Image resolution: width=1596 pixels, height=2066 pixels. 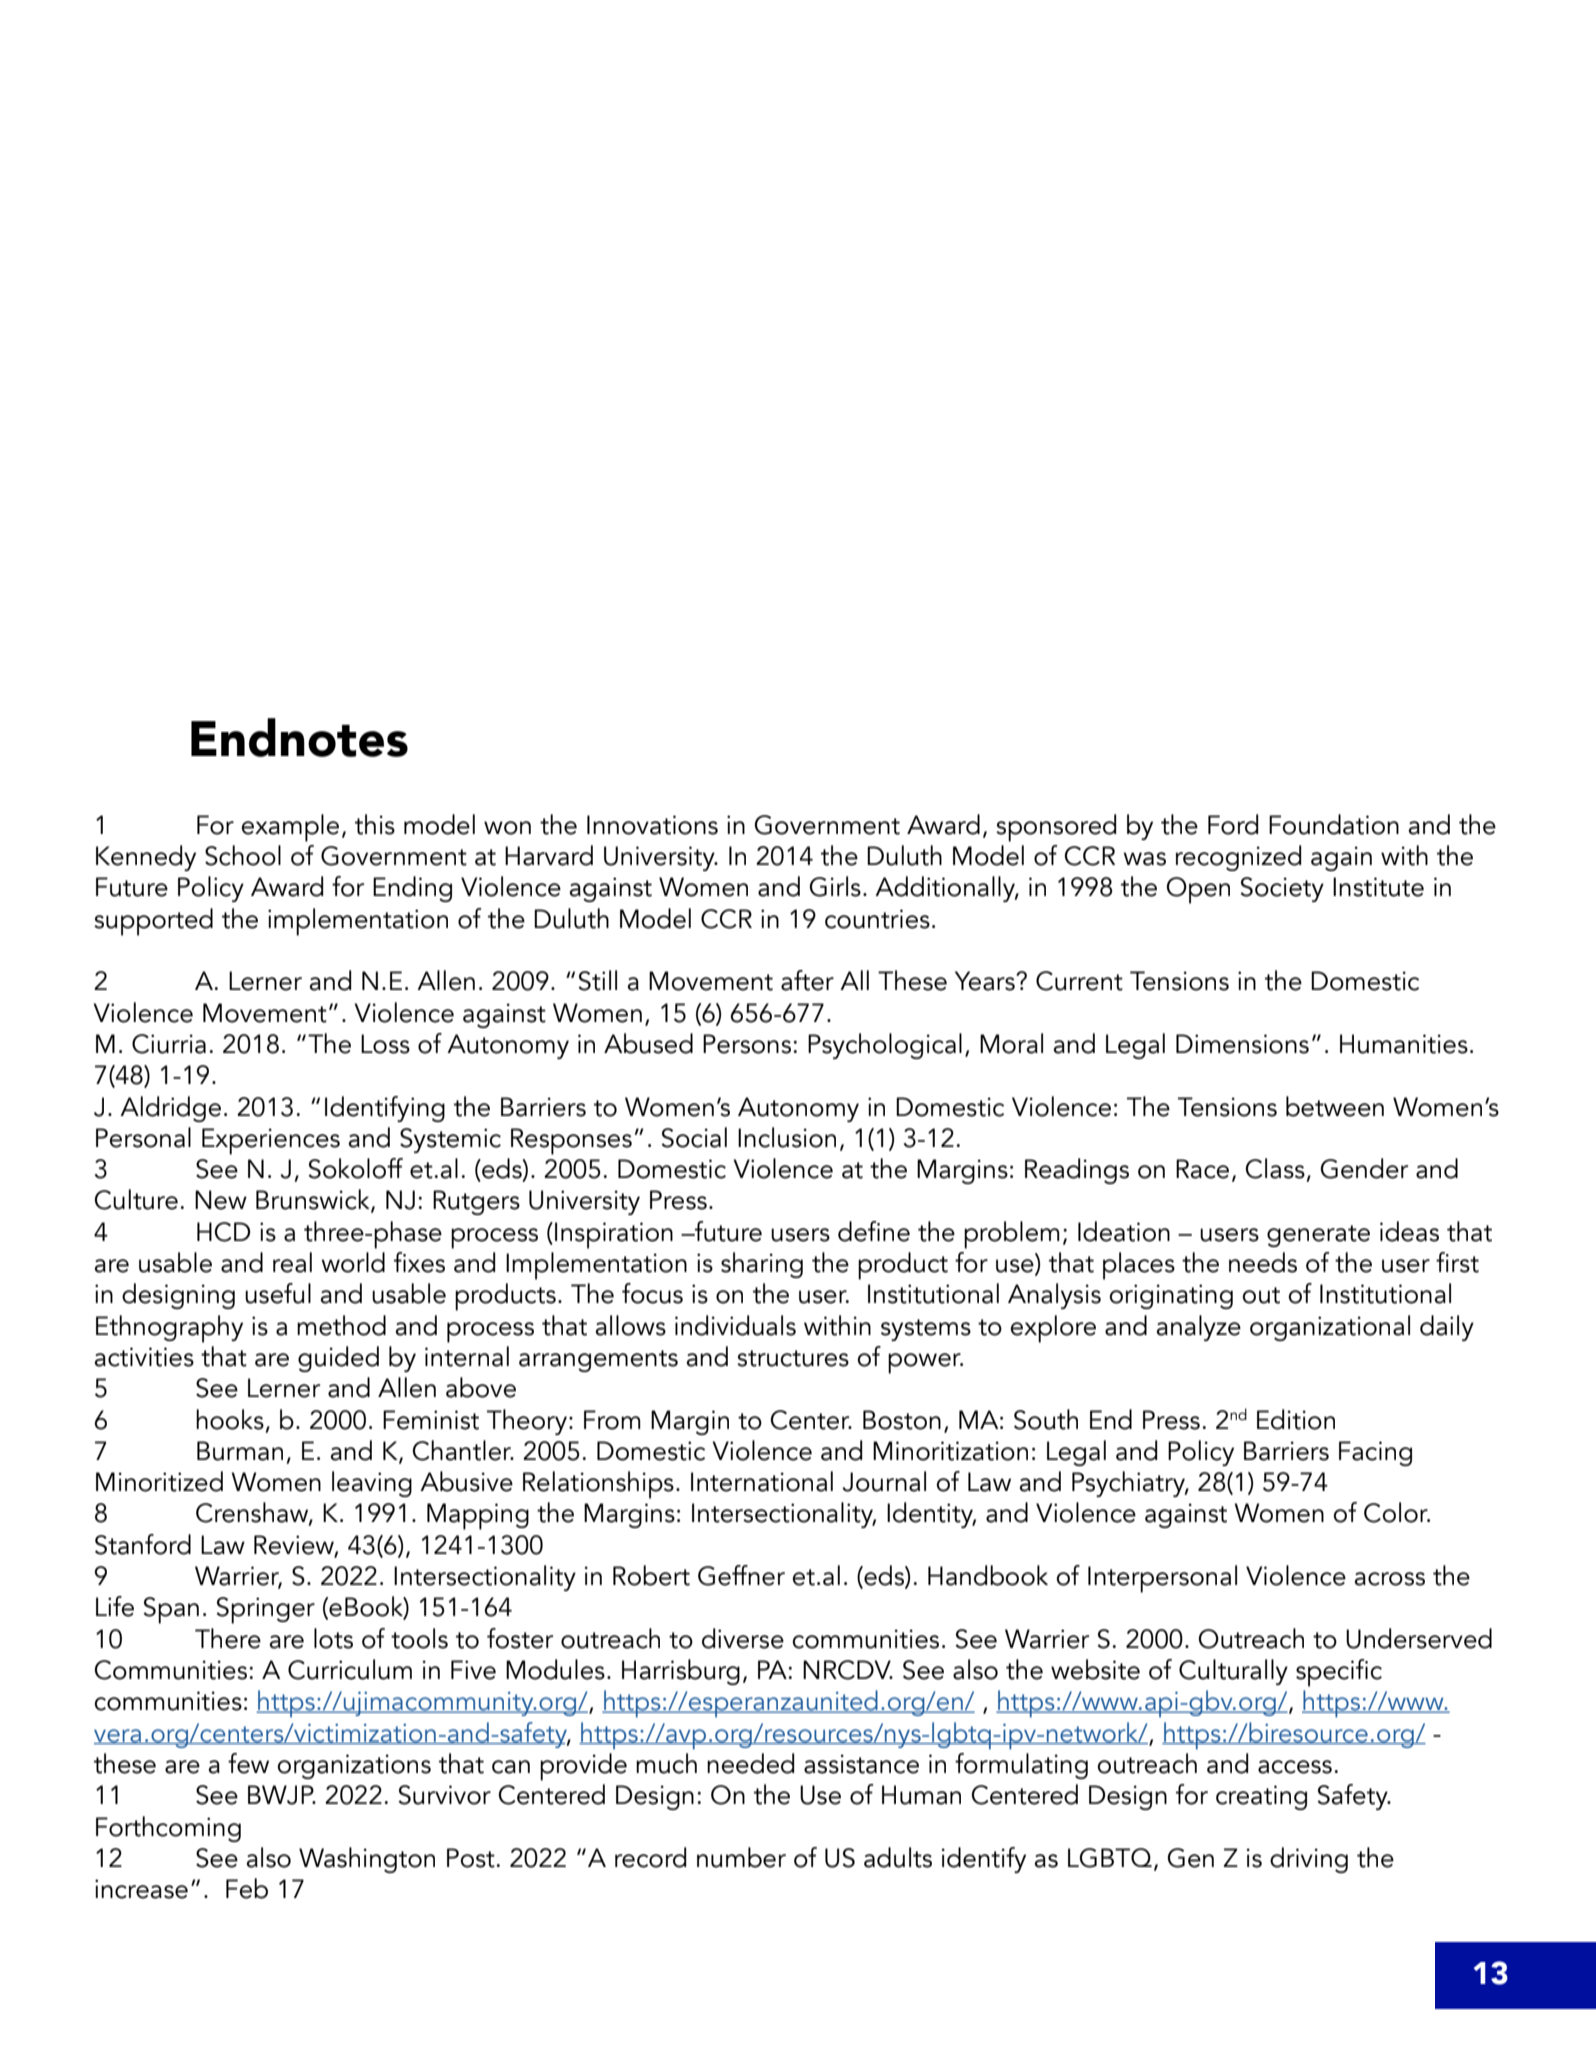 What do you see at coordinates (1334, 824) in the screenshot?
I see `Foundation` at bounding box center [1334, 824].
